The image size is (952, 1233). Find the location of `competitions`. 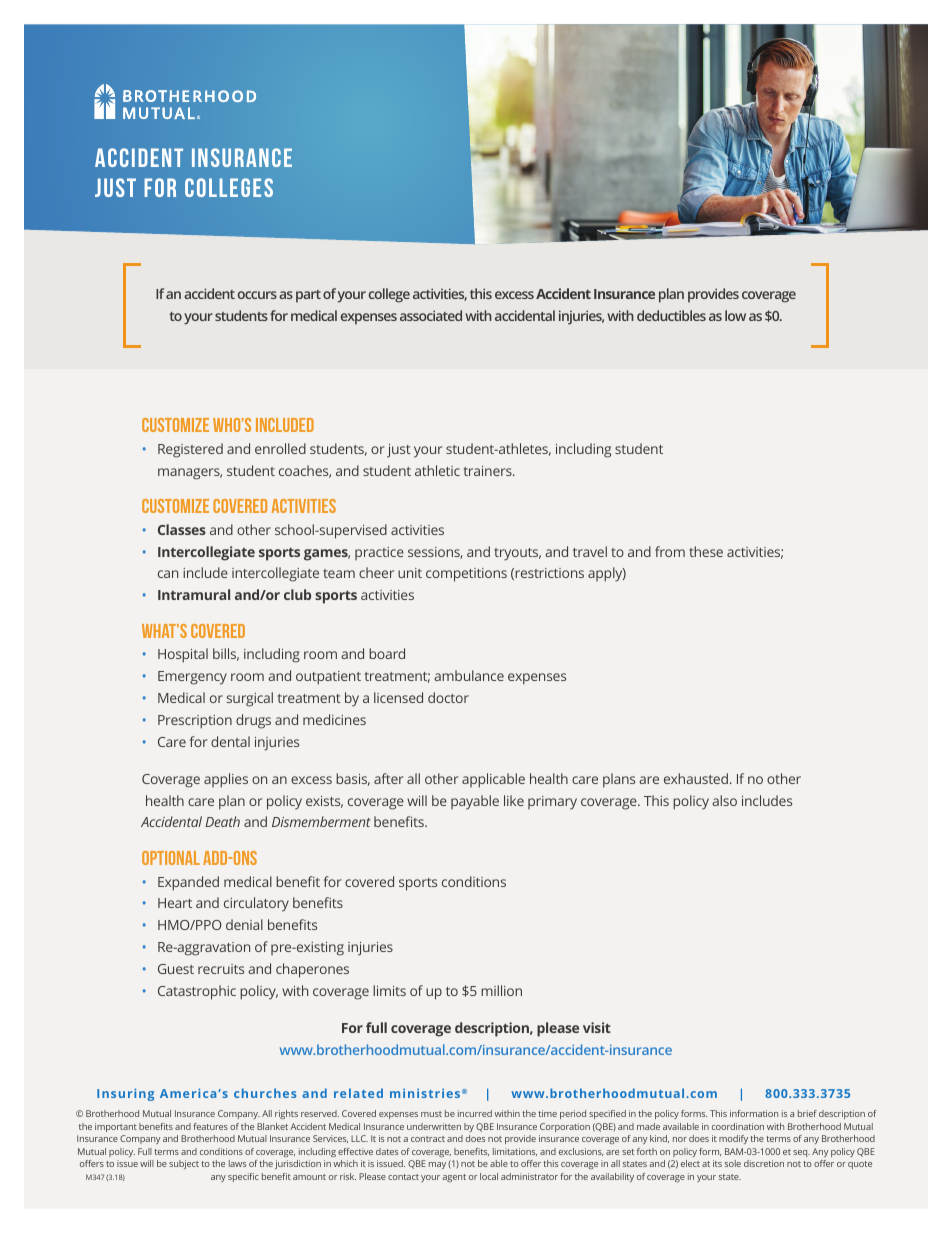

competitions is located at coordinates (466, 575).
